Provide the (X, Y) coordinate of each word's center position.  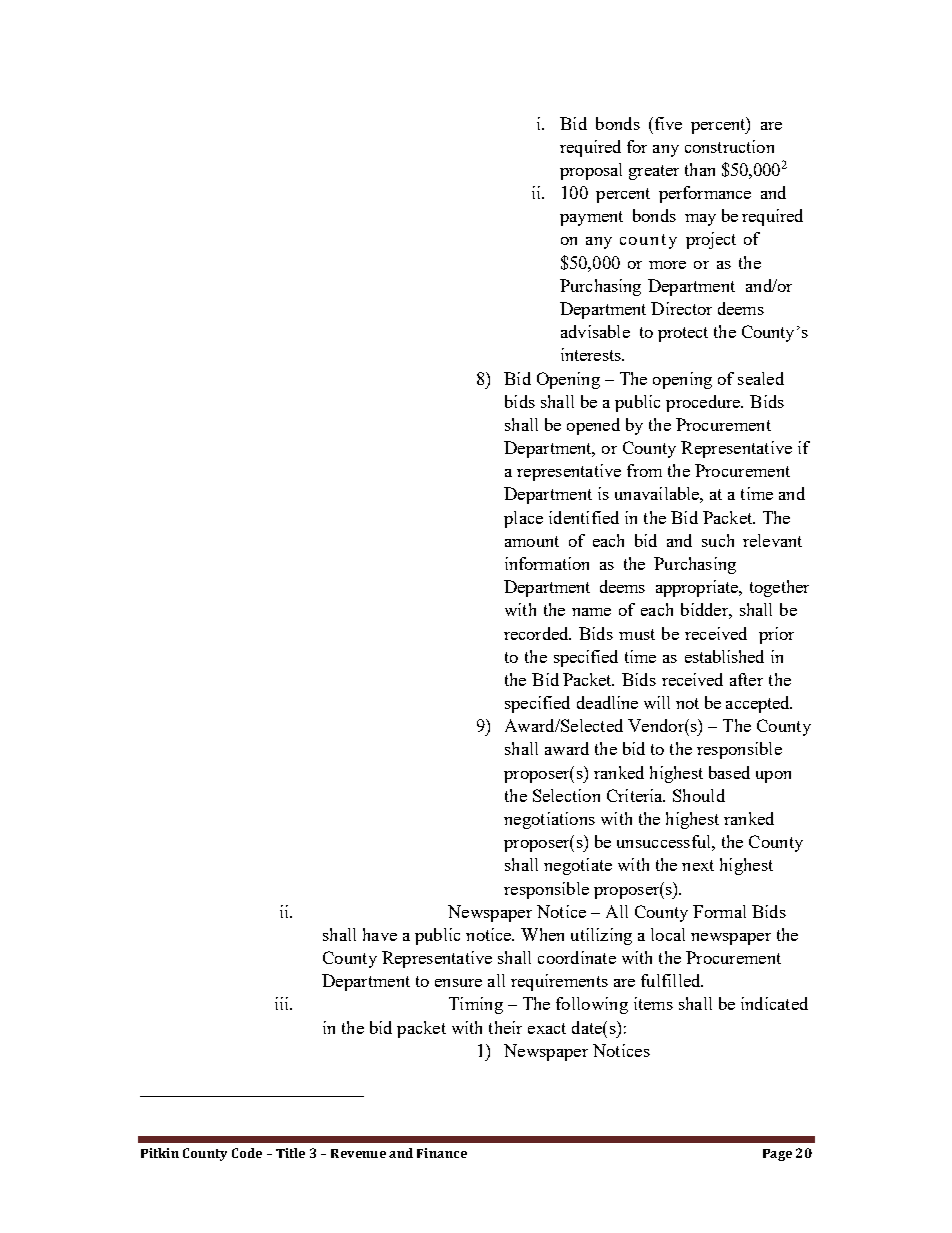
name (591, 612)
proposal (591, 171)
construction (729, 146)
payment (591, 218)
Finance (442, 1153)
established (724, 656)
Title (290, 1153)
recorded (537, 633)
